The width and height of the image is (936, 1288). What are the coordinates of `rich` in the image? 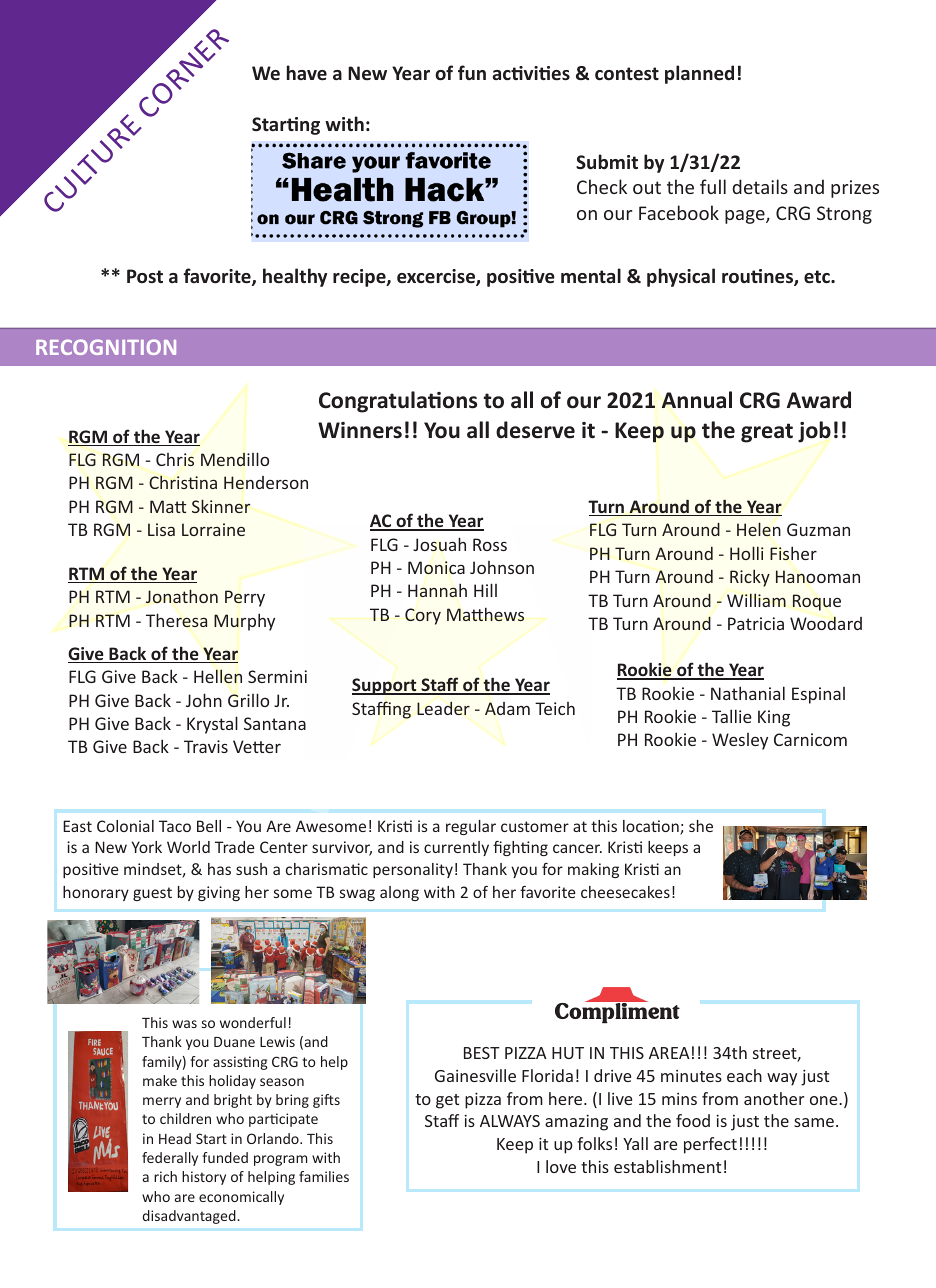 It's located at (165, 1176).
